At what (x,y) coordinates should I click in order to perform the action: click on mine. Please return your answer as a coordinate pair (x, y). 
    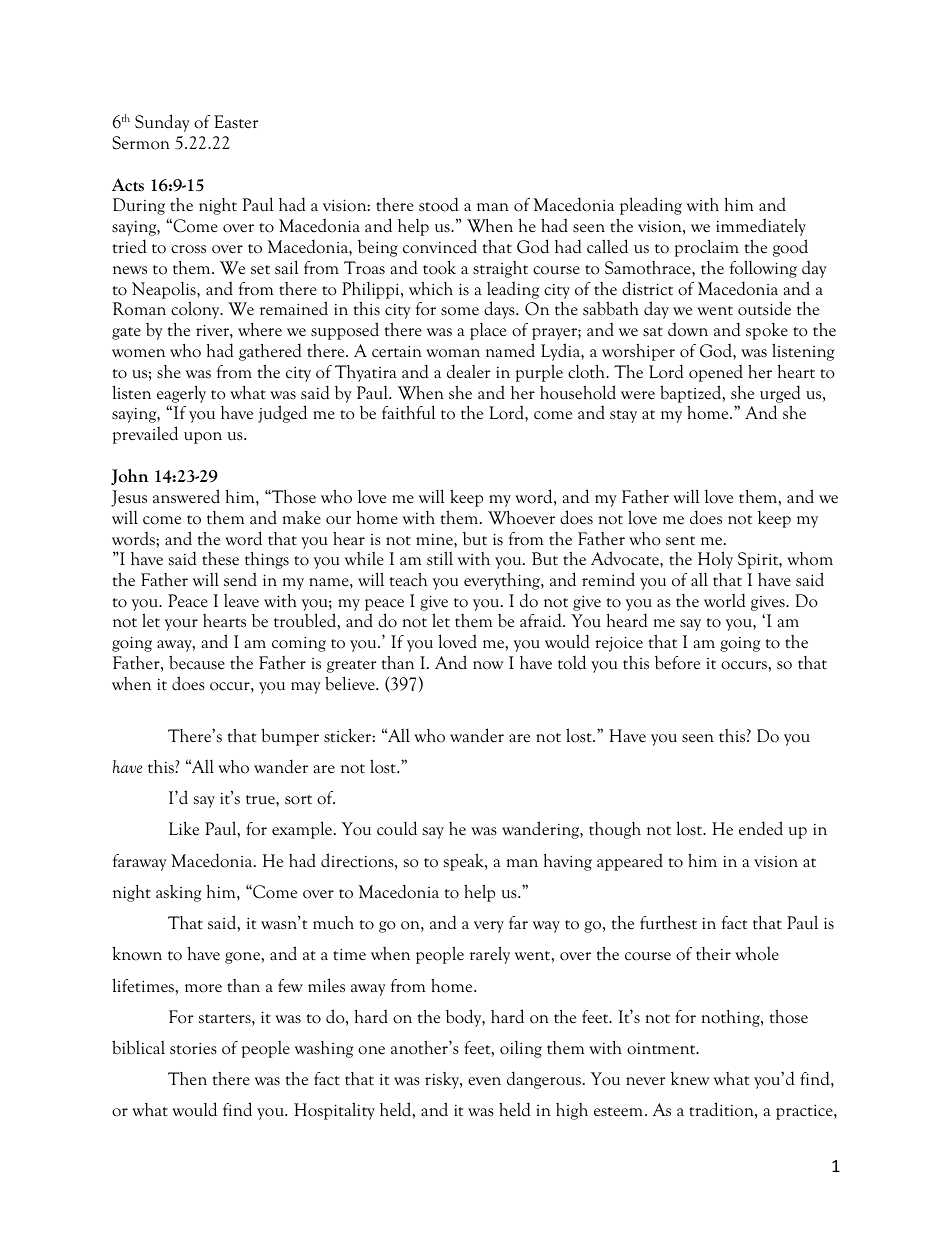
    Looking at the image, I should click on (435, 540).
